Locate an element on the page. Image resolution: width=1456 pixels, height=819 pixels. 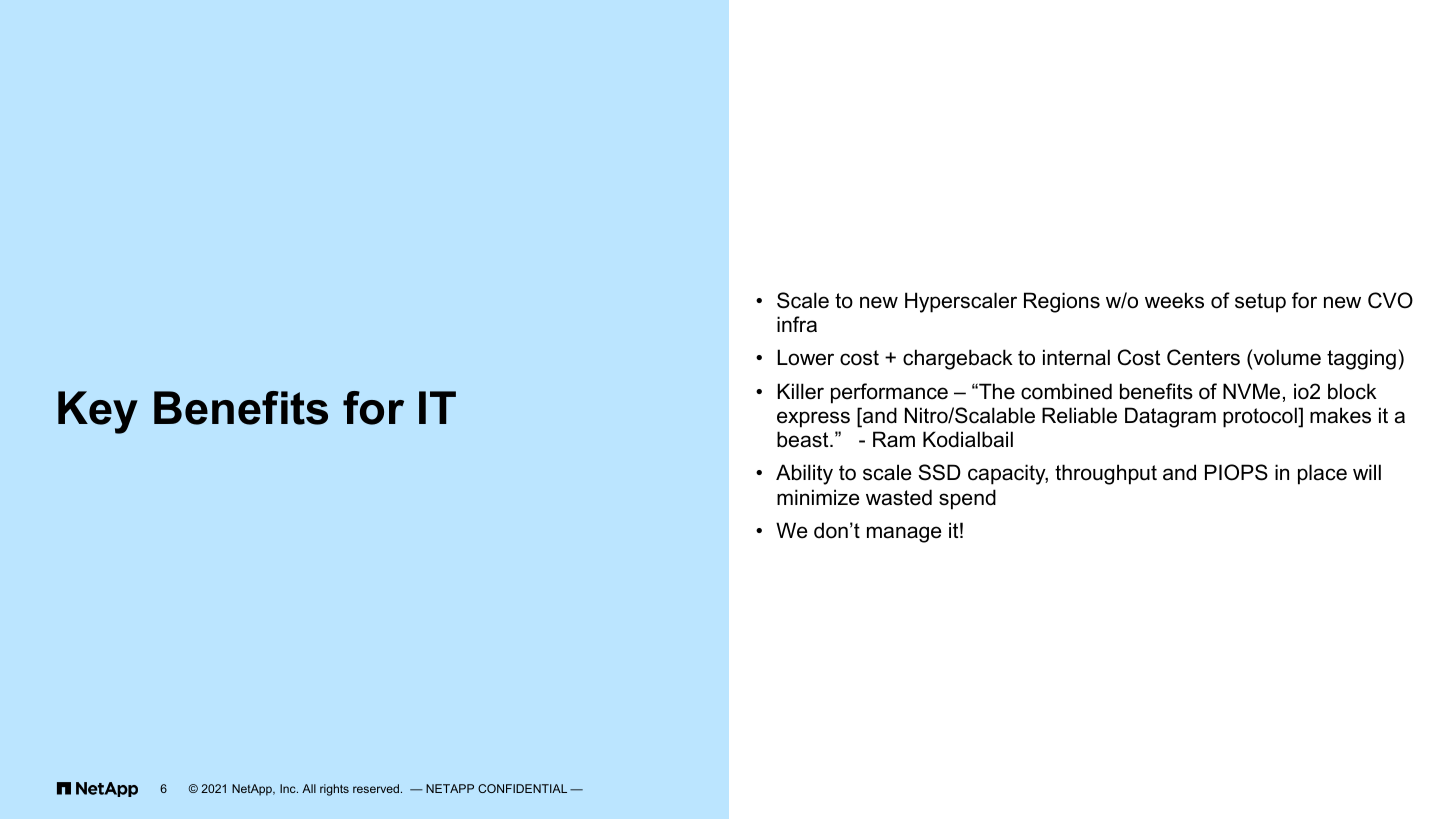
beast is located at coordinates (804, 439).
